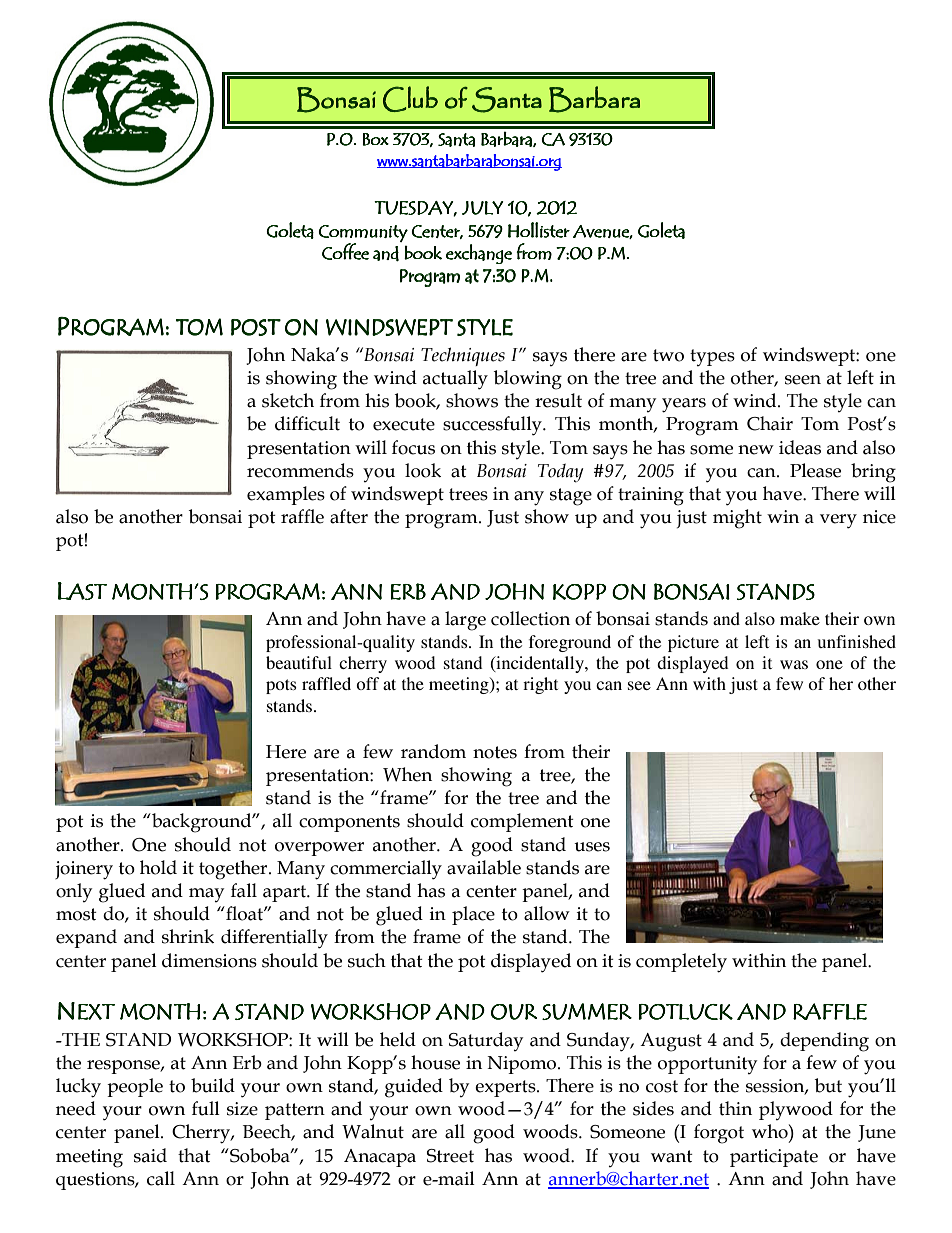 This screenshot has height=1233, width=952. Describe the element at coordinates (540, 685) in the screenshot. I see `right` at that location.
